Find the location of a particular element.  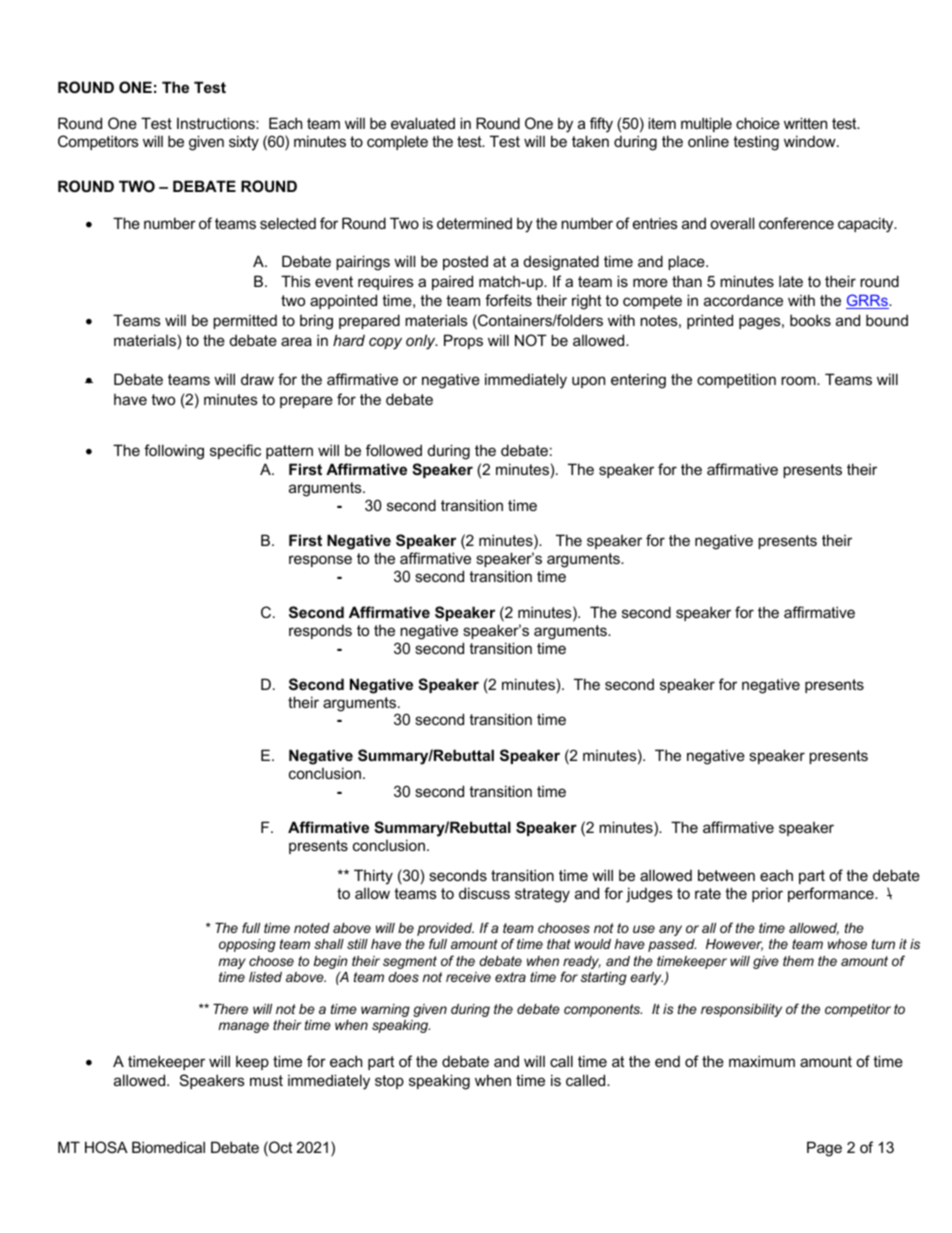

followed is located at coordinates (394, 450).
